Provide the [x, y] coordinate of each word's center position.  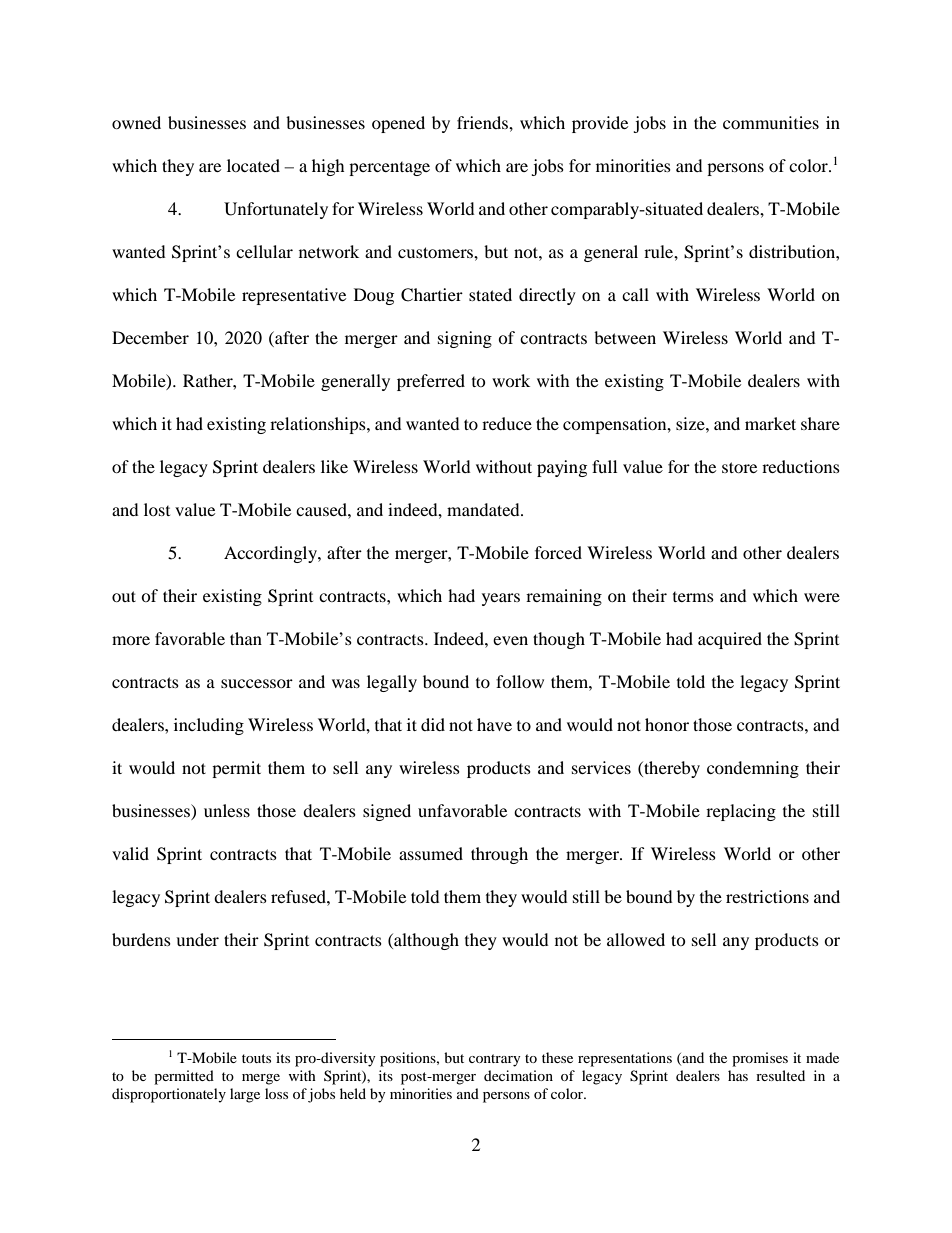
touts [256, 1058]
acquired [730, 640]
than [246, 638]
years [501, 599]
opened [398, 124]
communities [771, 122]
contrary [495, 1060]
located [253, 165]
